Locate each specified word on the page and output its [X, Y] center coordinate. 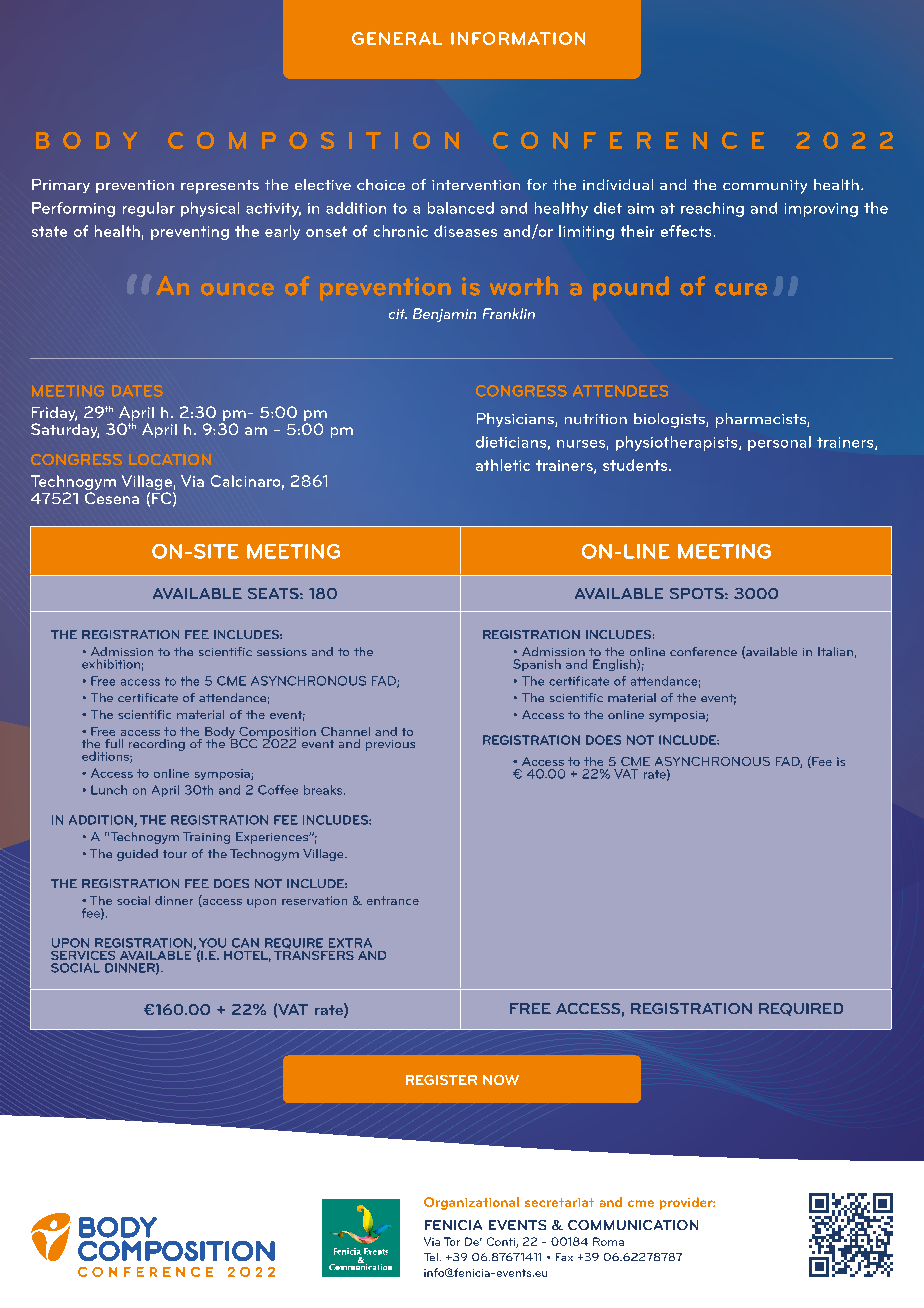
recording [157, 745]
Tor [452, 1241]
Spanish [537, 665]
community [765, 187]
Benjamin [444, 315]
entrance [393, 900]
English [615, 665]
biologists [670, 420]
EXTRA [350, 943]
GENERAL [397, 38]
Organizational [471, 1203]
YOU [212, 943]
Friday [54, 415]
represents [220, 187]
